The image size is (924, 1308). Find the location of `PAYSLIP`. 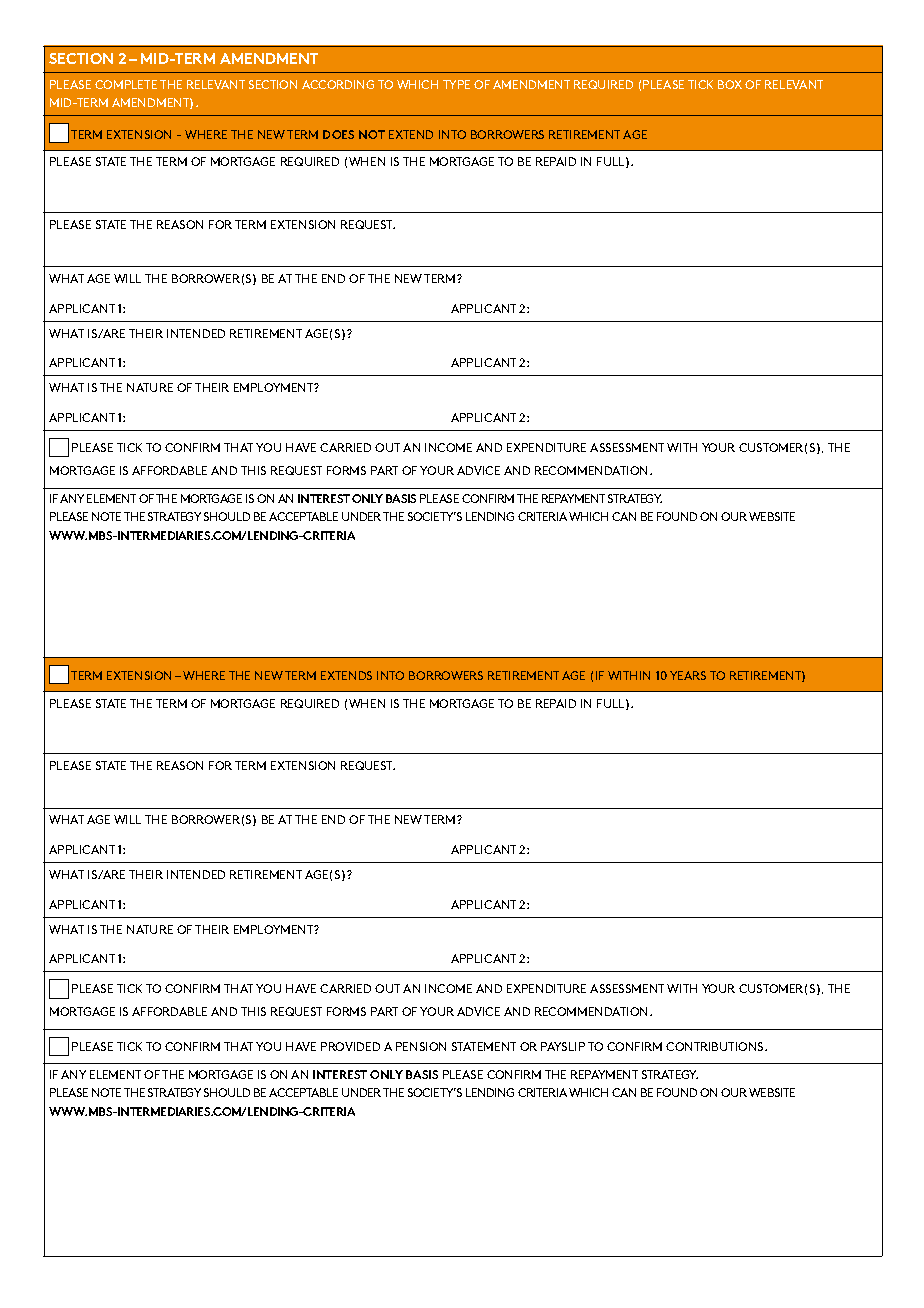

PAYSLIP is located at coordinates (563, 1046).
